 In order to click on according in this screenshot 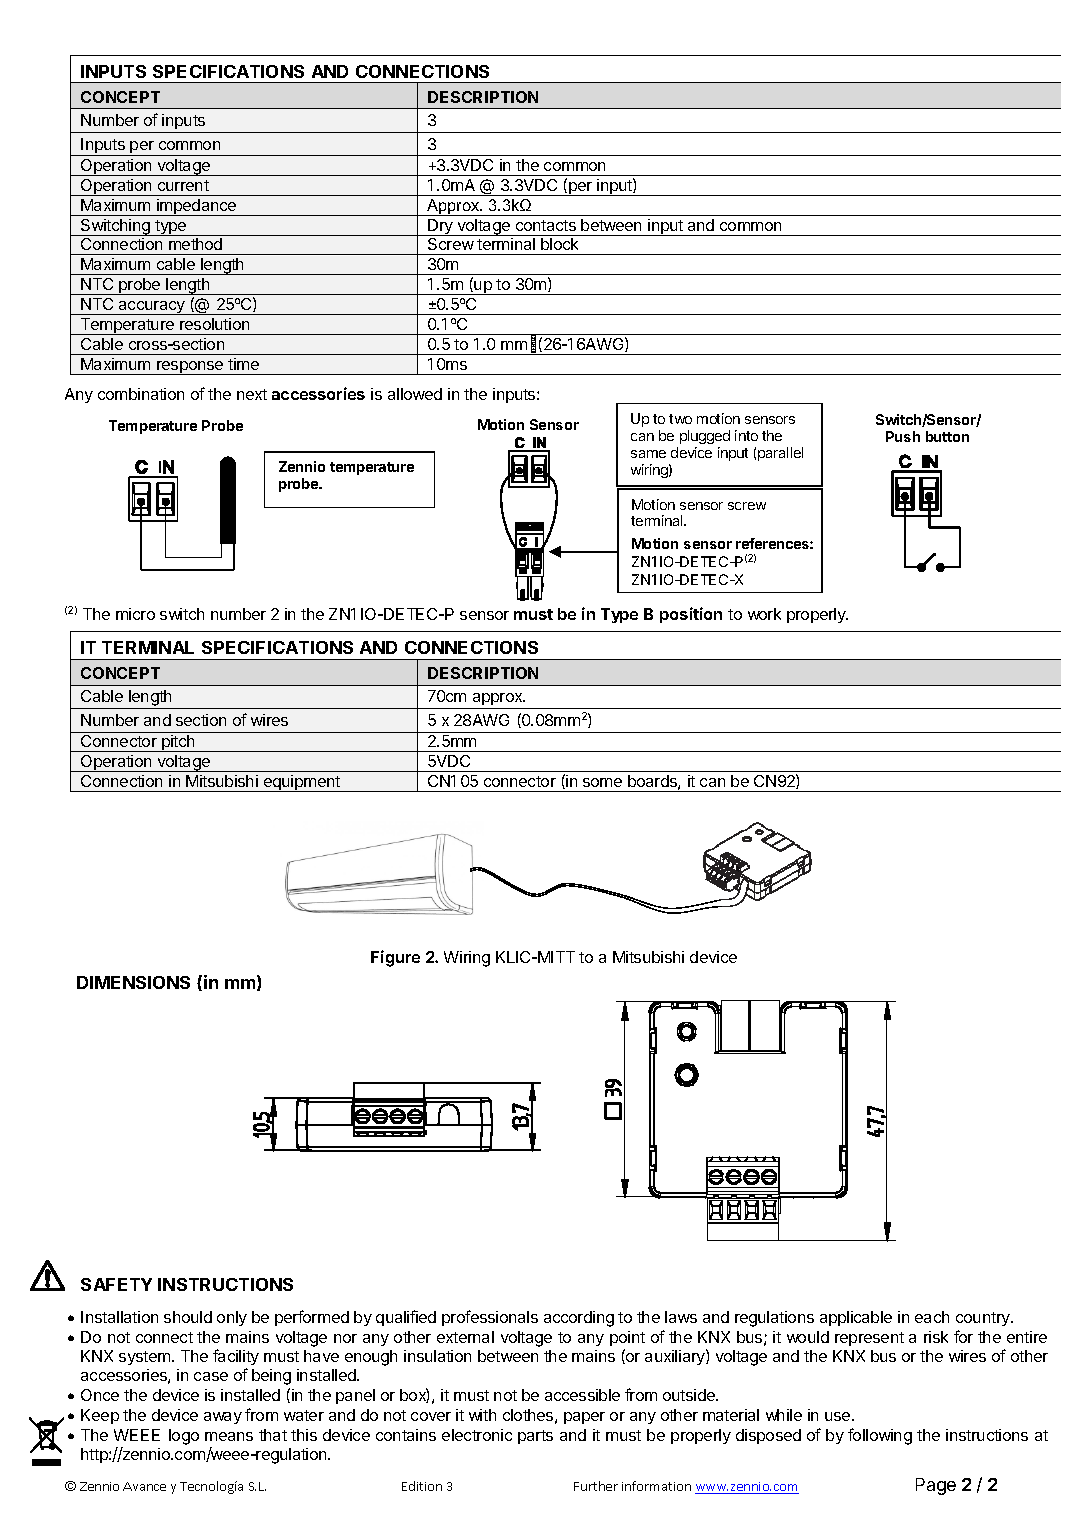, I will do `click(579, 1319)`.
